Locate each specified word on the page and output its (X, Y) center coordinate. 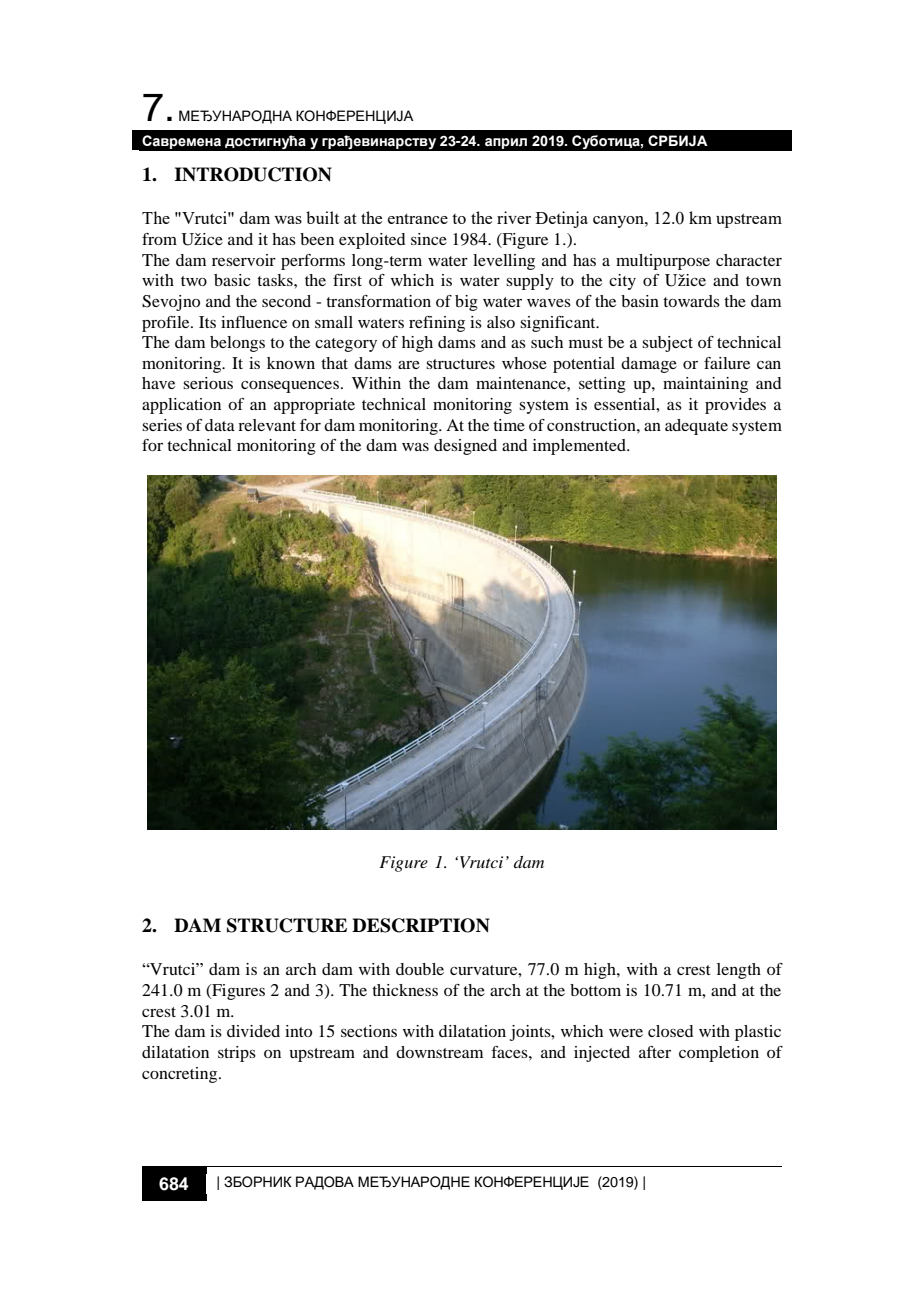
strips (237, 1054)
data (220, 425)
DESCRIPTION (421, 925)
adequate (696, 427)
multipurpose (663, 262)
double (420, 969)
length (739, 971)
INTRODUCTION (253, 174)
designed (465, 447)
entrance (418, 218)
